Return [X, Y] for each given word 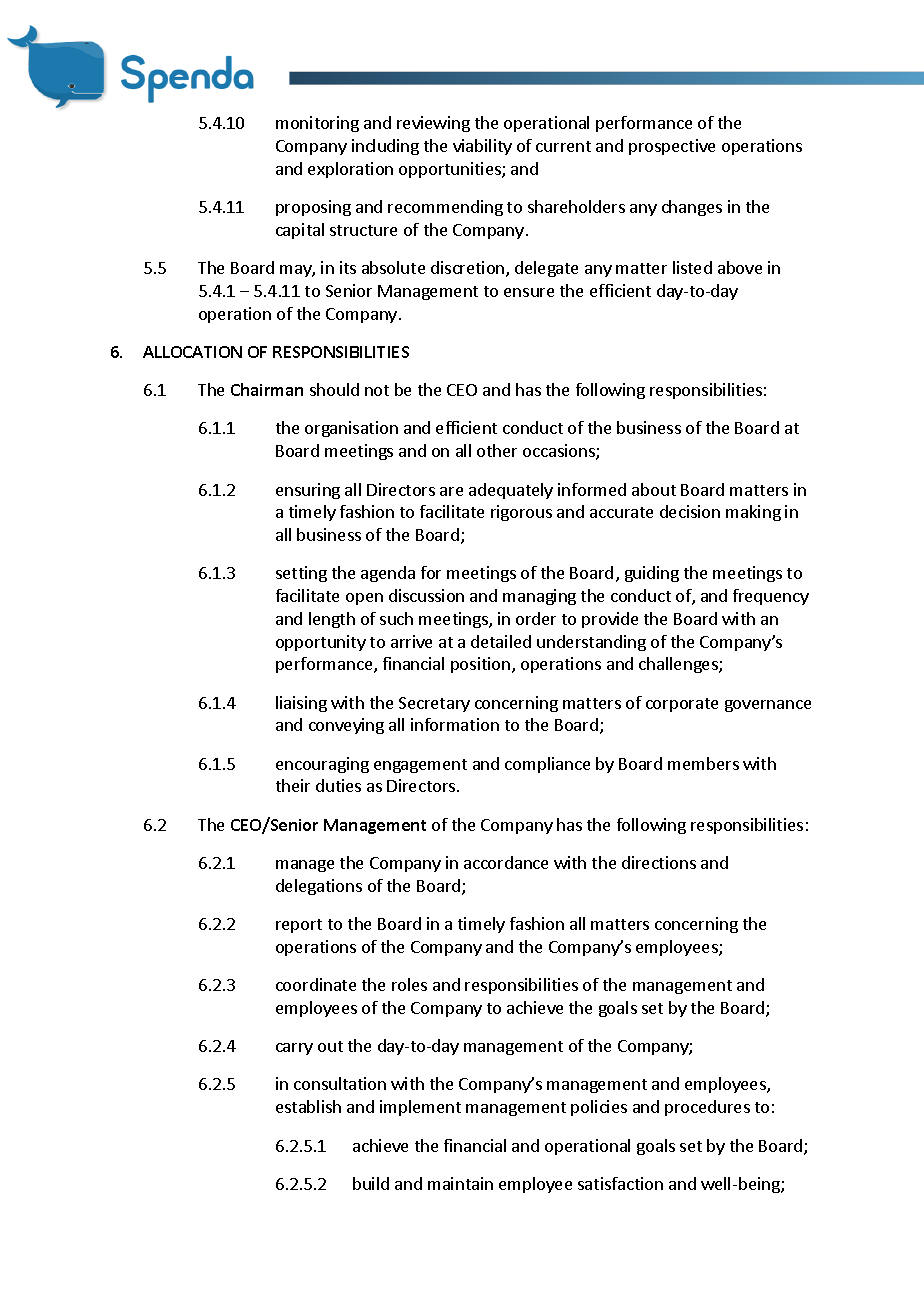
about [654, 489]
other [497, 450]
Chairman [267, 389]
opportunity [321, 643]
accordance [506, 862]
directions [659, 862]
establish [308, 1106]
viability [482, 147]
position [482, 665]
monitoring [317, 124]
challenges [679, 665]
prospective [672, 147]
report [299, 926]
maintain [460, 1183]
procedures [707, 1108]
